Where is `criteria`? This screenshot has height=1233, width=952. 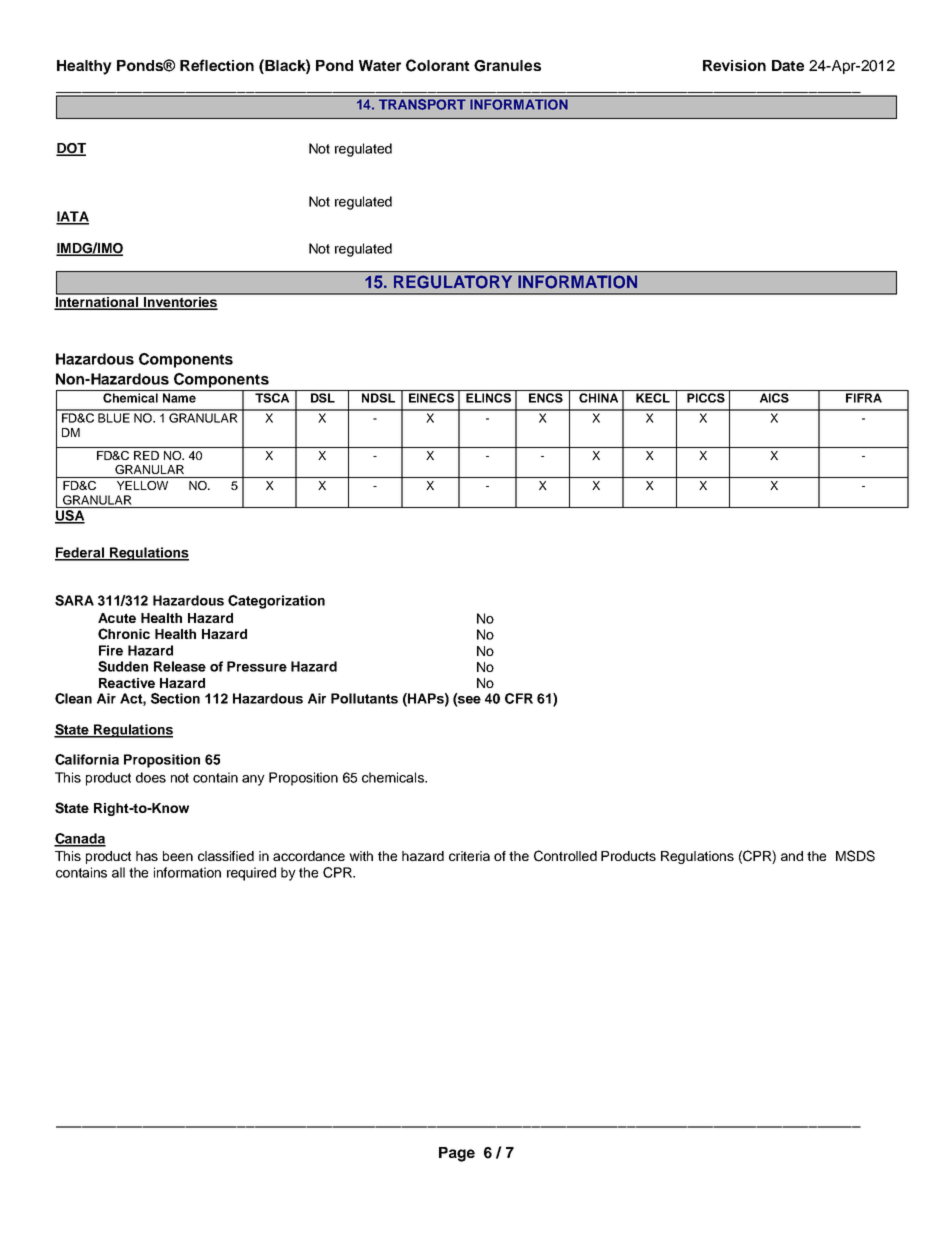 criteria is located at coordinates (469, 856).
